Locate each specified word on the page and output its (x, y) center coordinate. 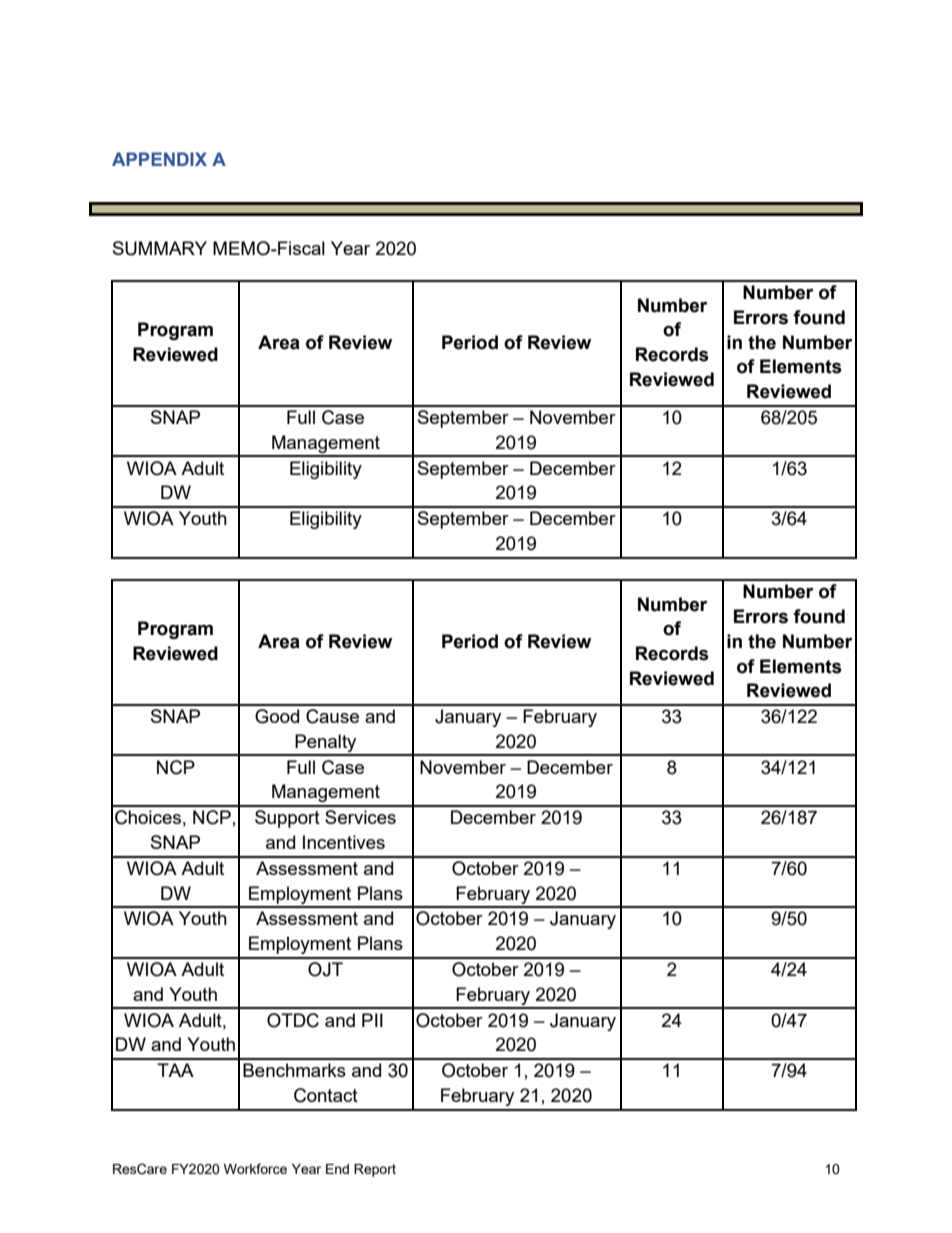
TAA (175, 1070)
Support (287, 819)
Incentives (344, 842)
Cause (332, 716)
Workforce (255, 1168)
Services (360, 817)
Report (375, 1170)
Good (277, 716)
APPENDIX (159, 159)
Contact (326, 1095)
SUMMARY (160, 248)
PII (372, 1020)
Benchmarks (294, 1070)
